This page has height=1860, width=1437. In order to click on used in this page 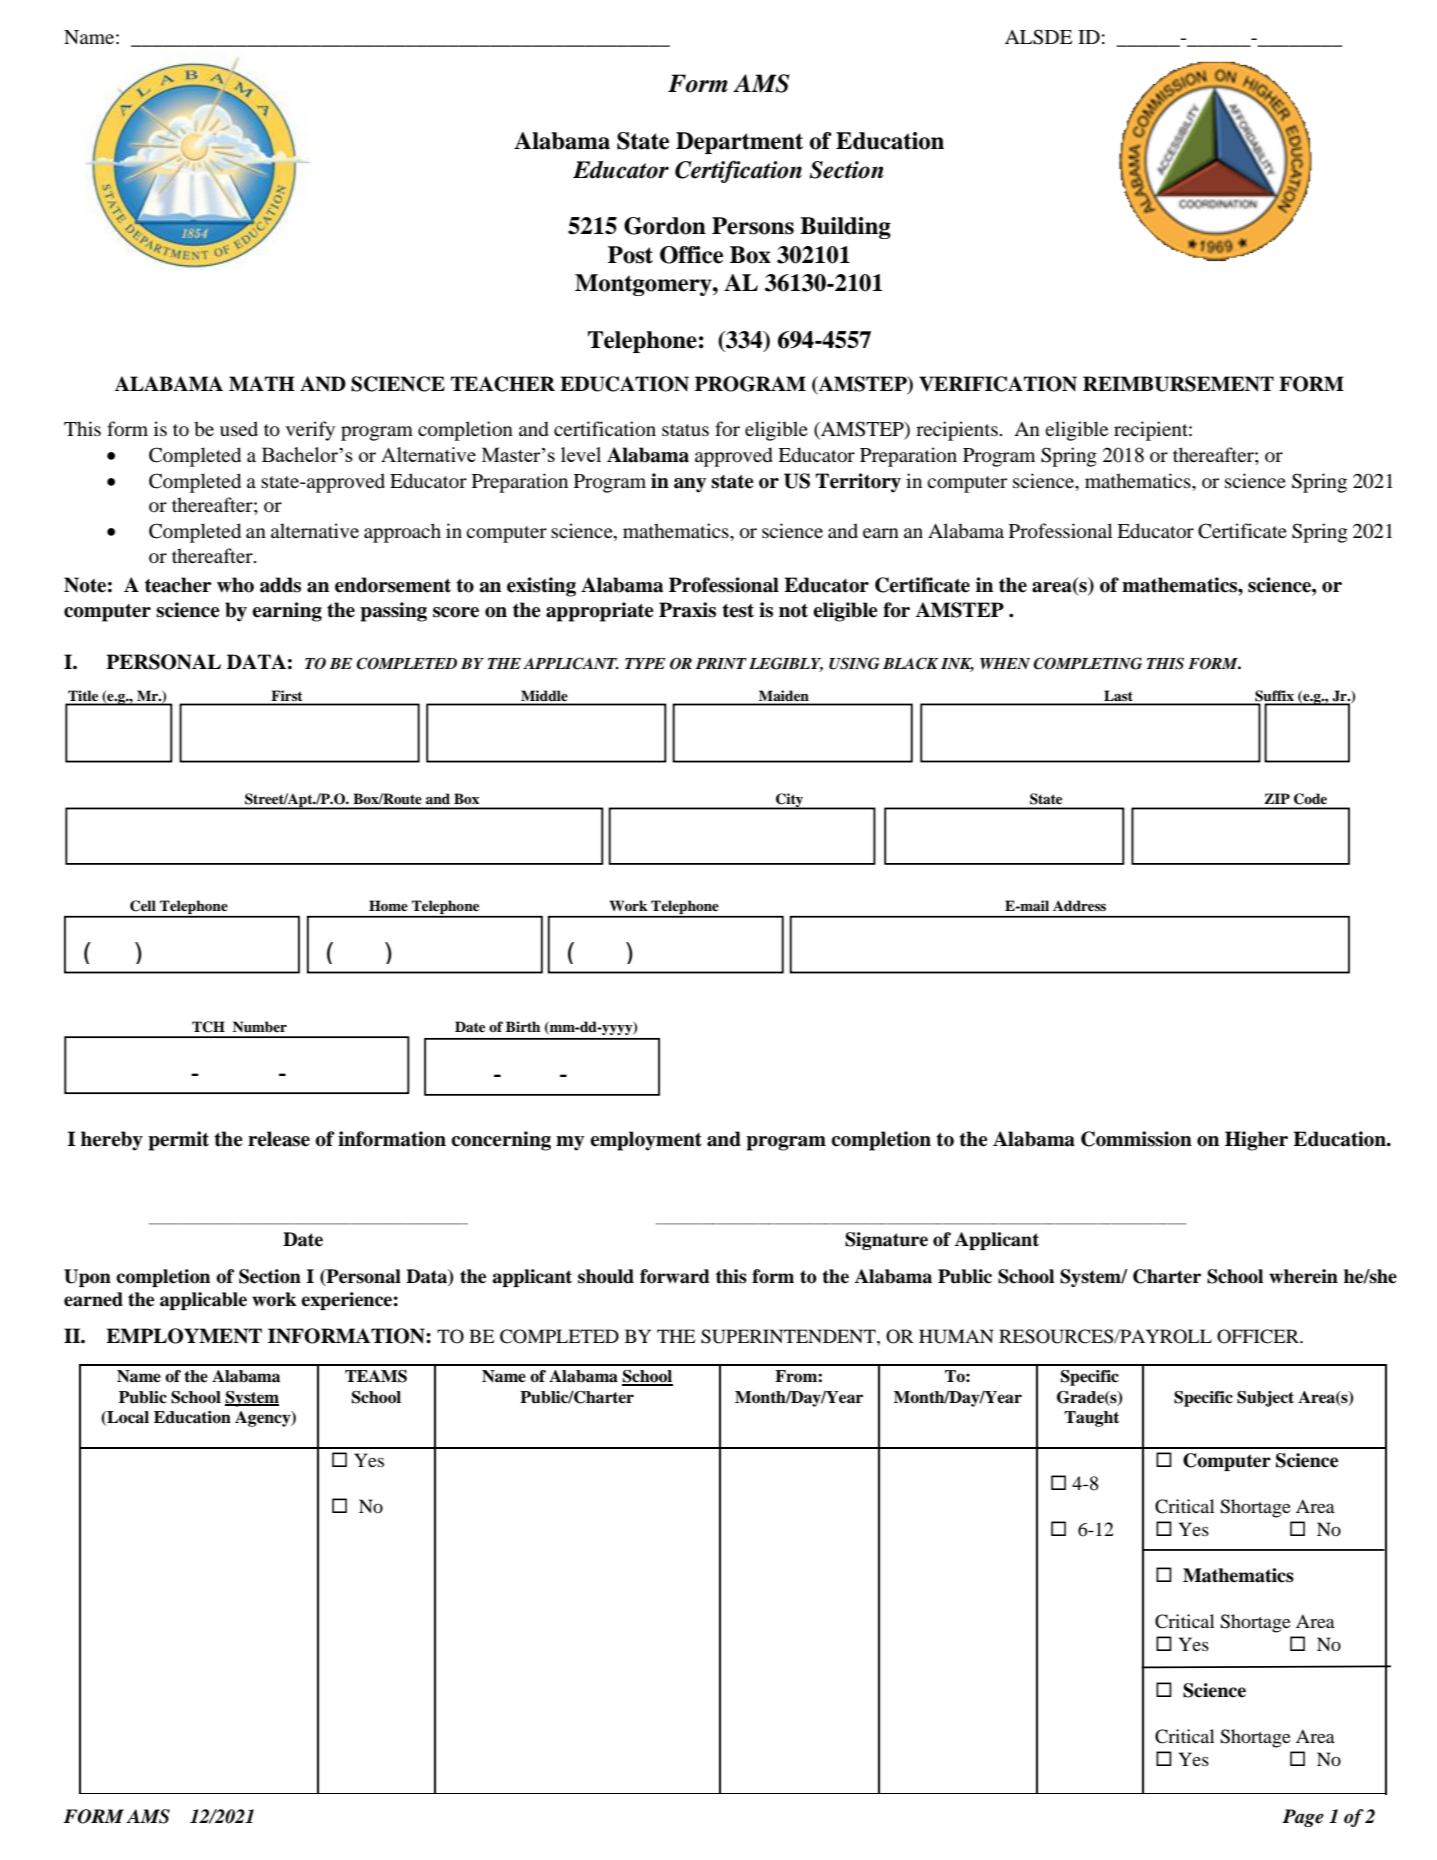, I will do `click(239, 428)`.
